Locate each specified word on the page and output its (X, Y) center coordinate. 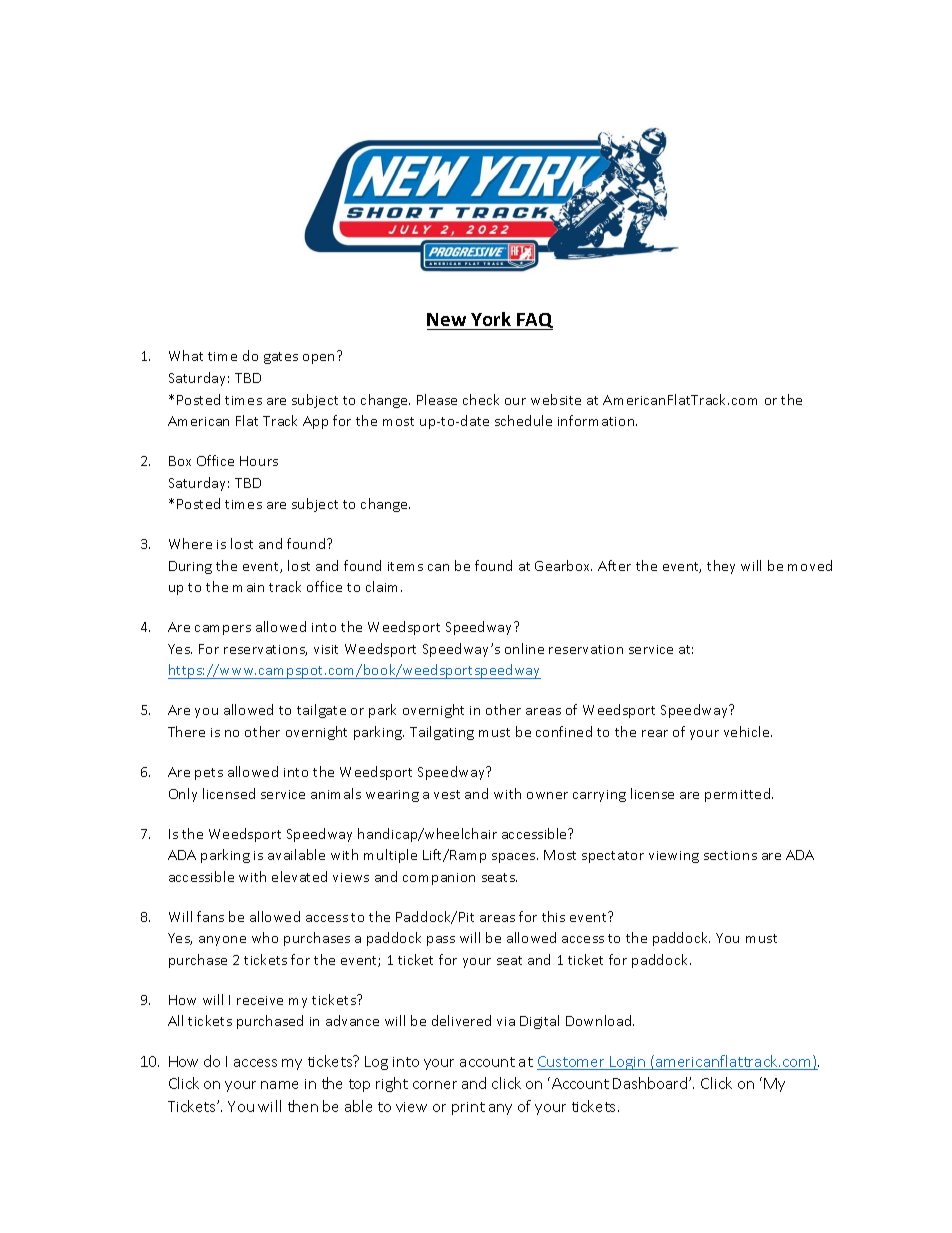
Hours (259, 461)
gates (281, 358)
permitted (739, 795)
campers (223, 630)
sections (730, 855)
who (265, 937)
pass (441, 941)
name (279, 1085)
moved (810, 565)
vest (447, 794)
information (597, 420)
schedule (523, 420)
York (491, 319)
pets (209, 774)
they (721, 567)
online (524, 648)
